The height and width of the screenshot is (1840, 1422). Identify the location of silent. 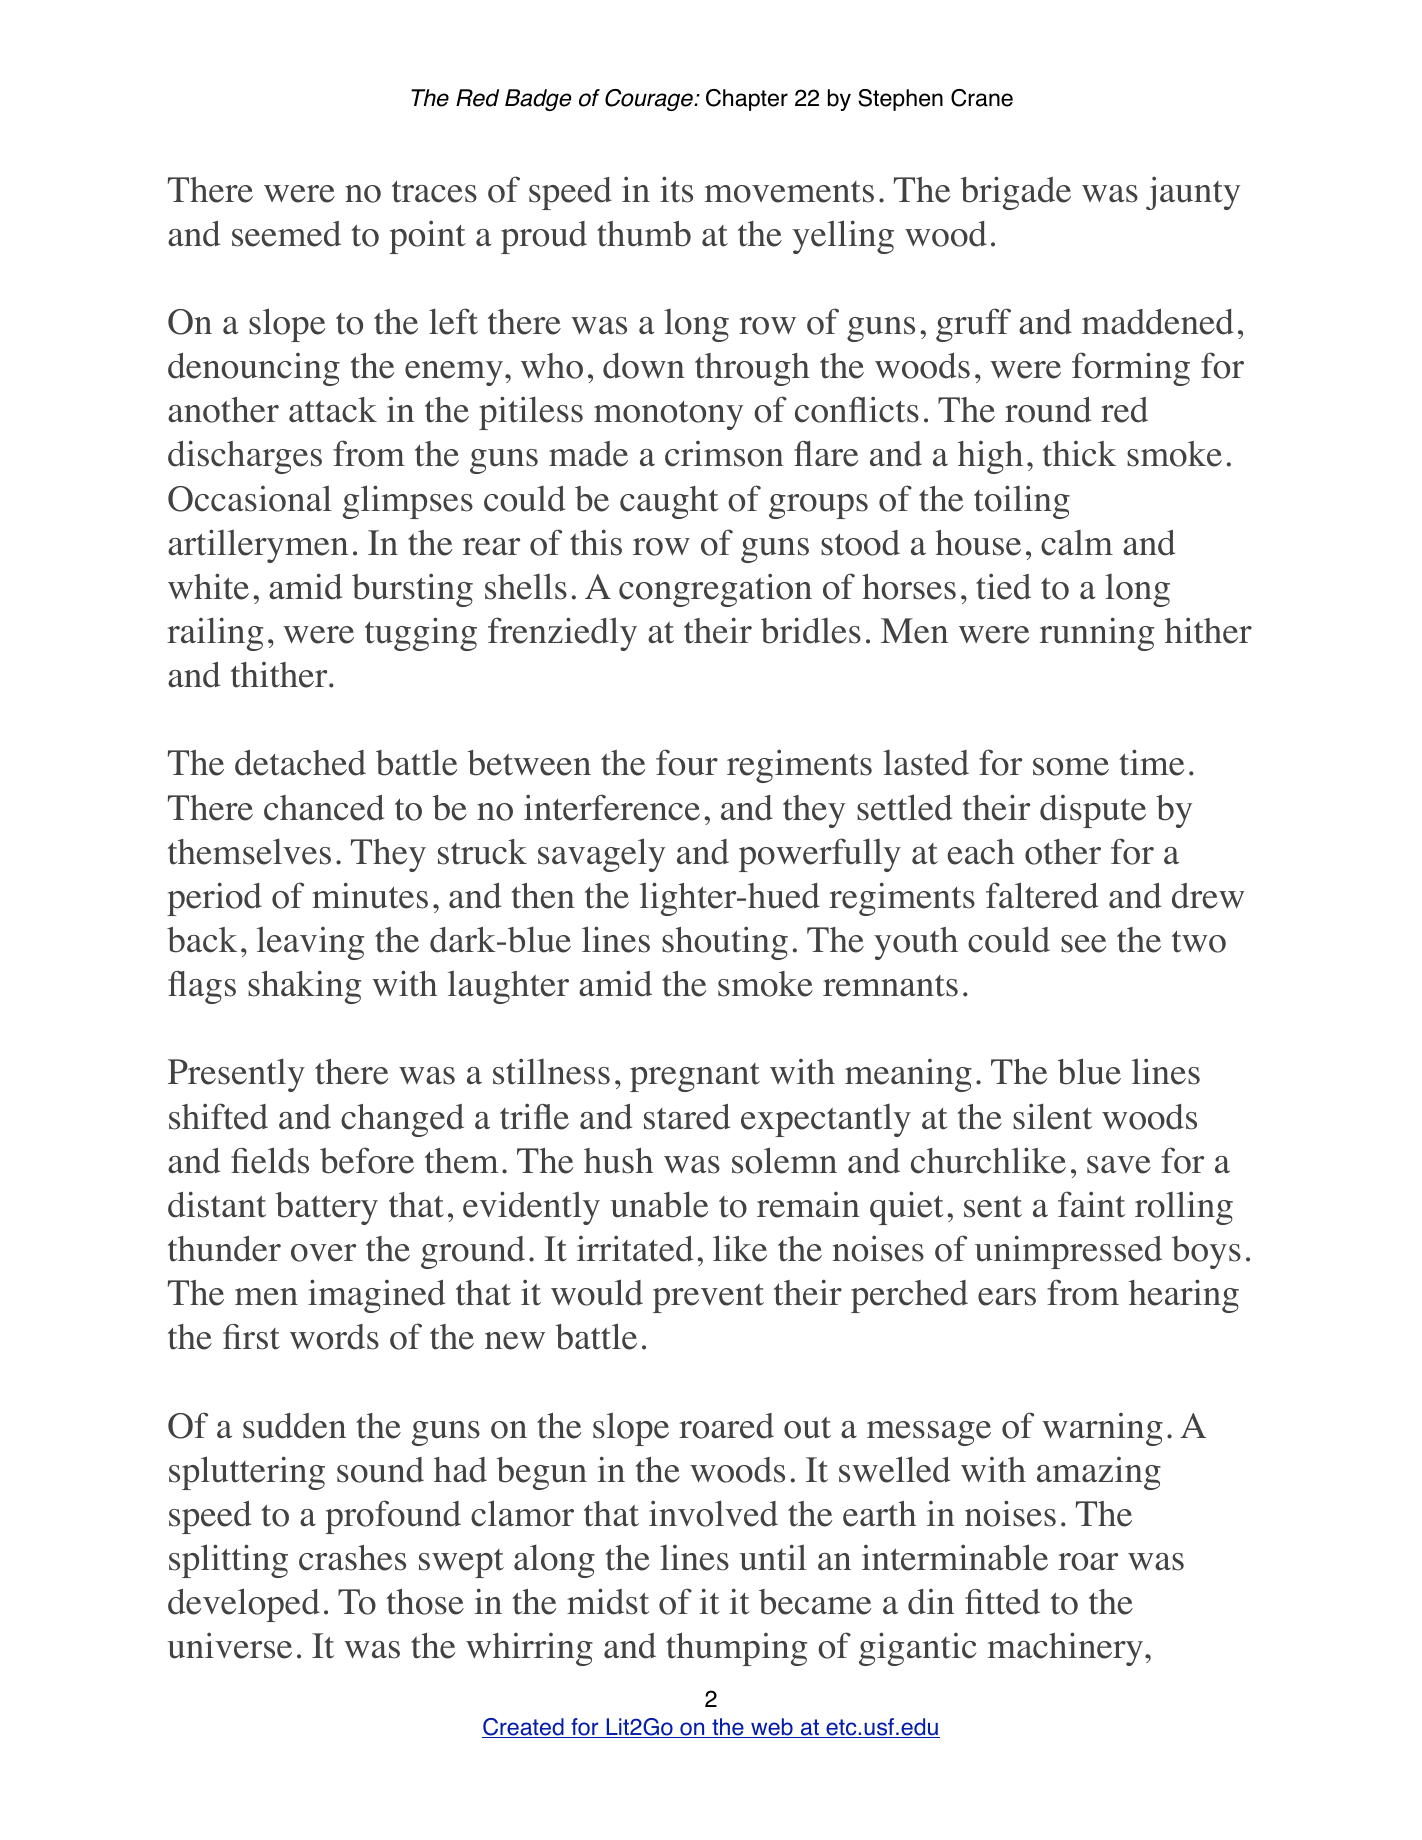
(1052, 1116).
